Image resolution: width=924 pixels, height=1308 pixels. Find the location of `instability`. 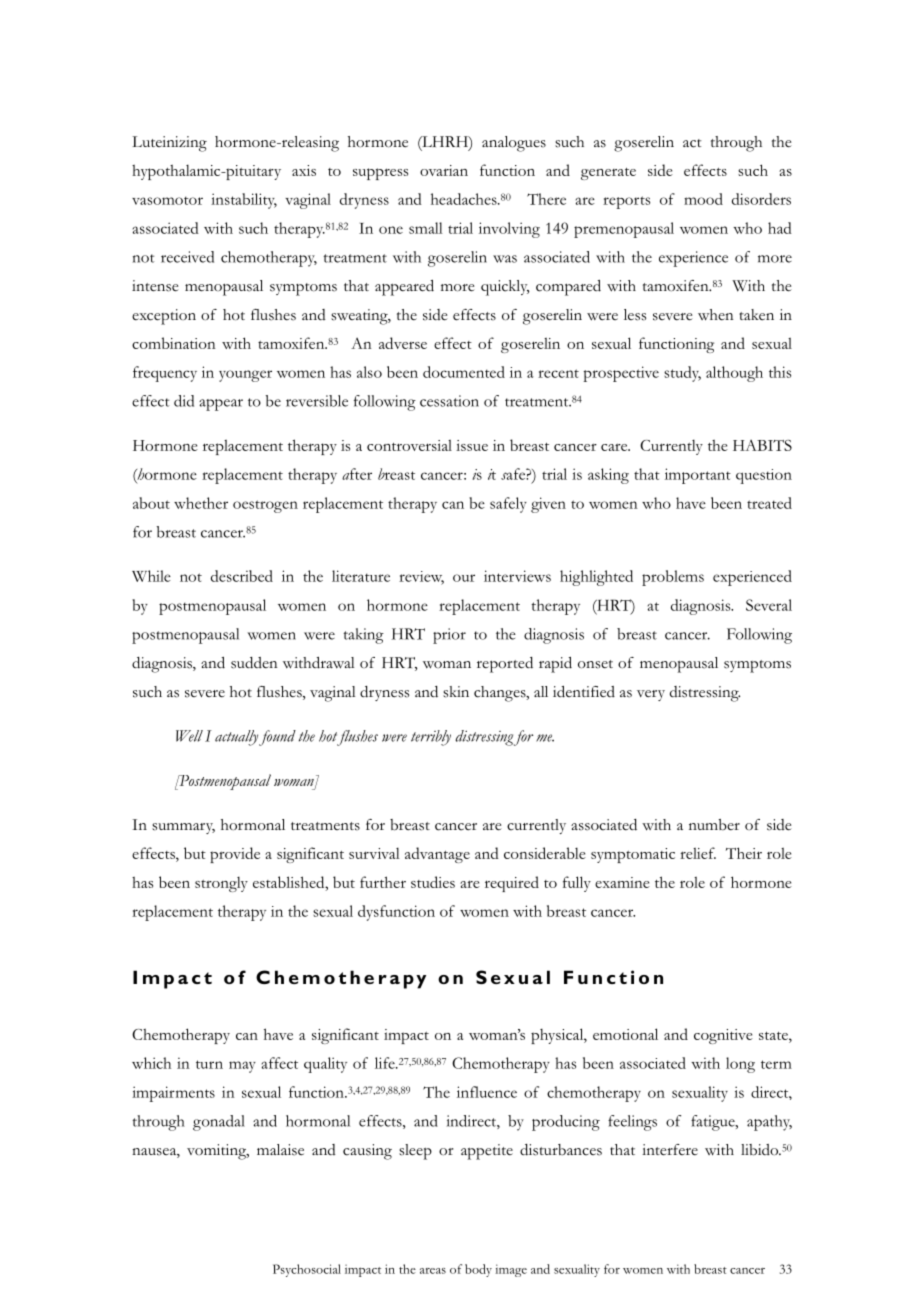

instability is located at coordinates (244, 201).
